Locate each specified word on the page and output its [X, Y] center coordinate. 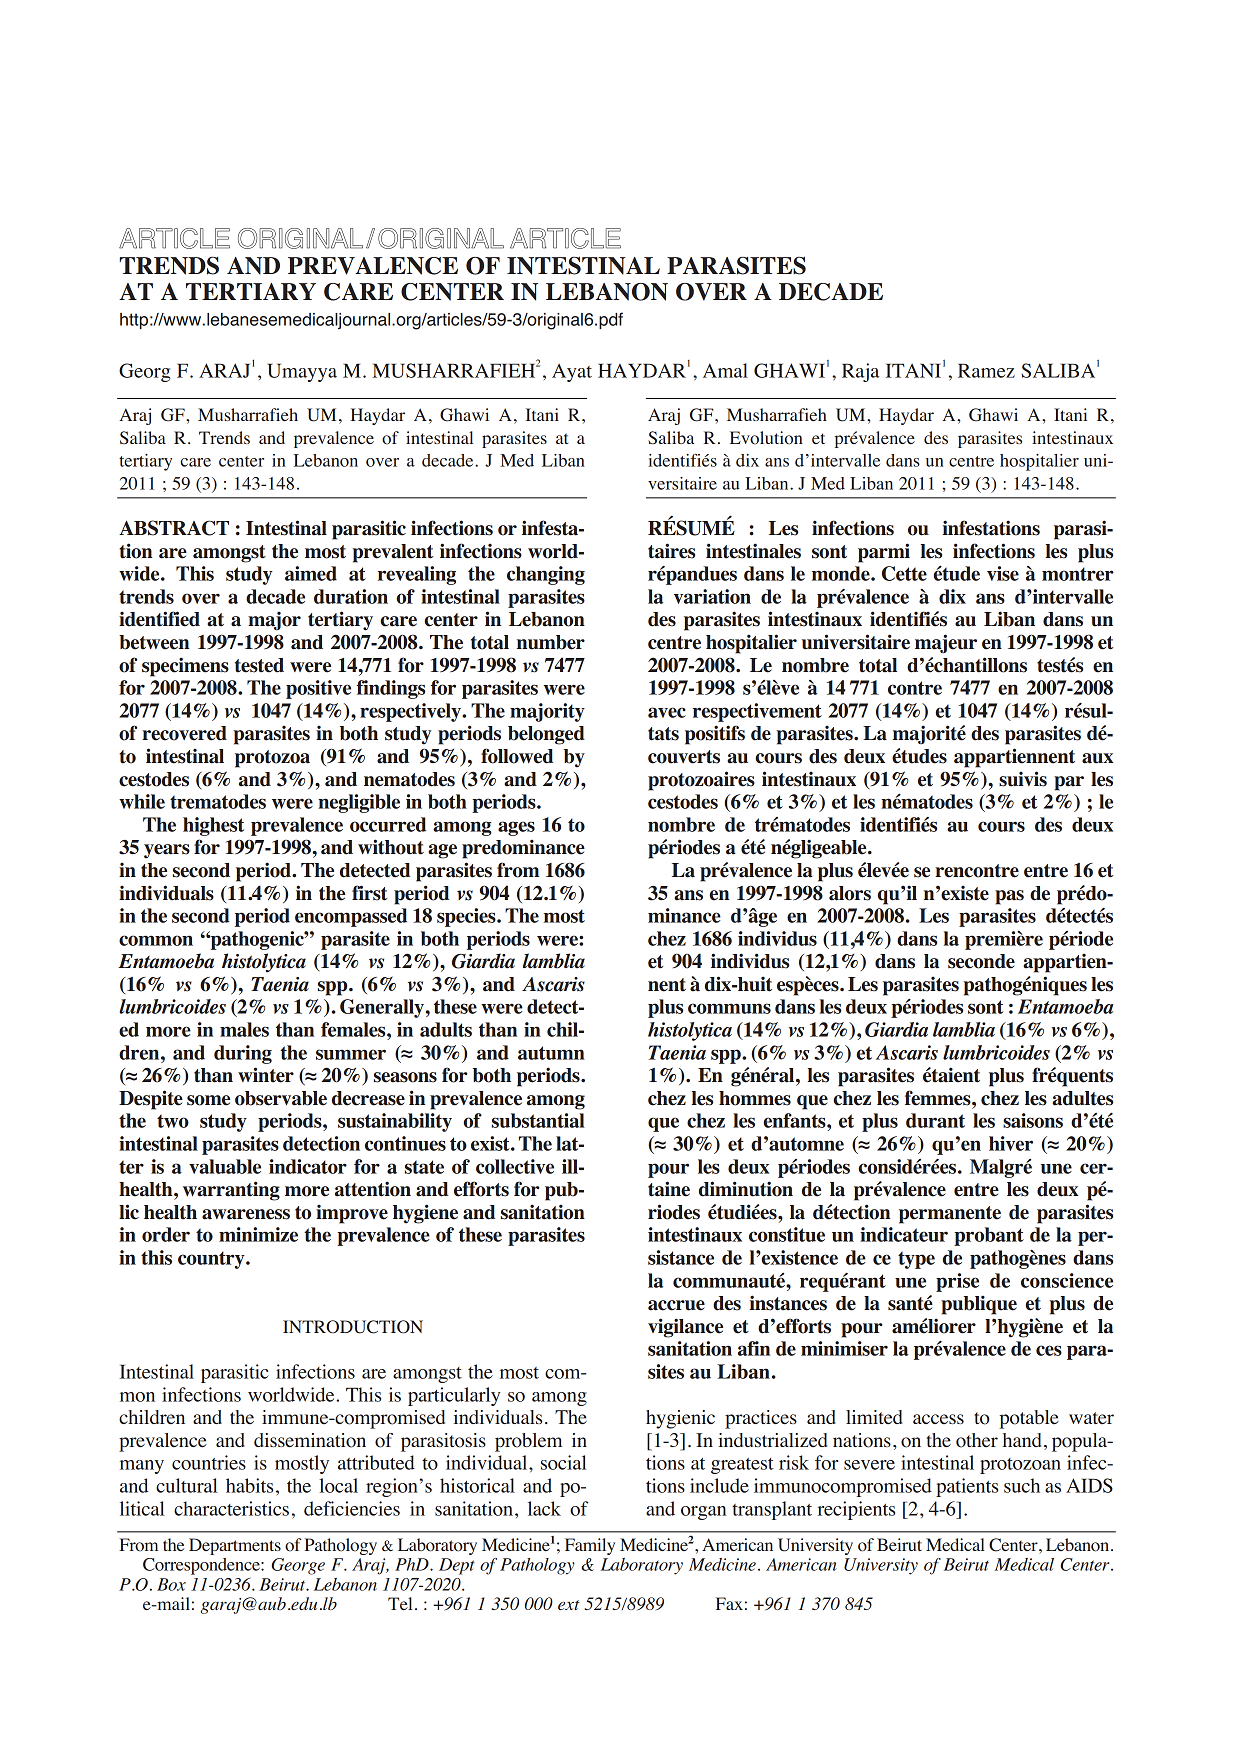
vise [1003, 573]
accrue [676, 1305]
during [243, 1054]
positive [318, 689]
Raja [860, 372]
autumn [551, 1053]
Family [590, 1546]
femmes [939, 1098]
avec [667, 712]
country [212, 1260]
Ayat [572, 373]
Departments [235, 1546]
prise [957, 1282]
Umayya [302, 372]
